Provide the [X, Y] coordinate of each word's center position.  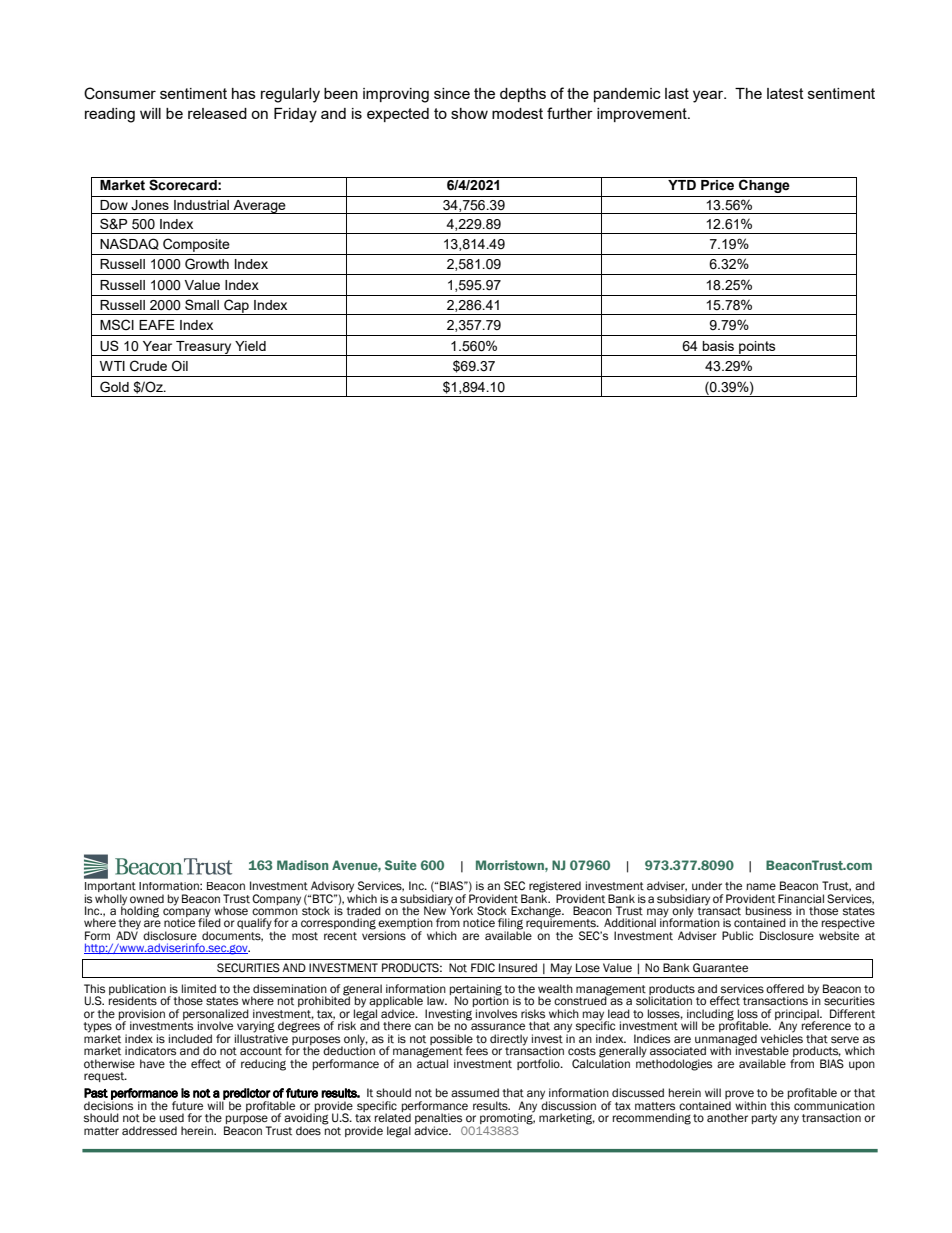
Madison [302, 865]
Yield [250, 346]
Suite [401, 865]
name [761, 886]
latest [785, 93]
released [217, 113]
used [172, 1118]
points [757, 348]
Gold [114, 387]
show [469, 113]
